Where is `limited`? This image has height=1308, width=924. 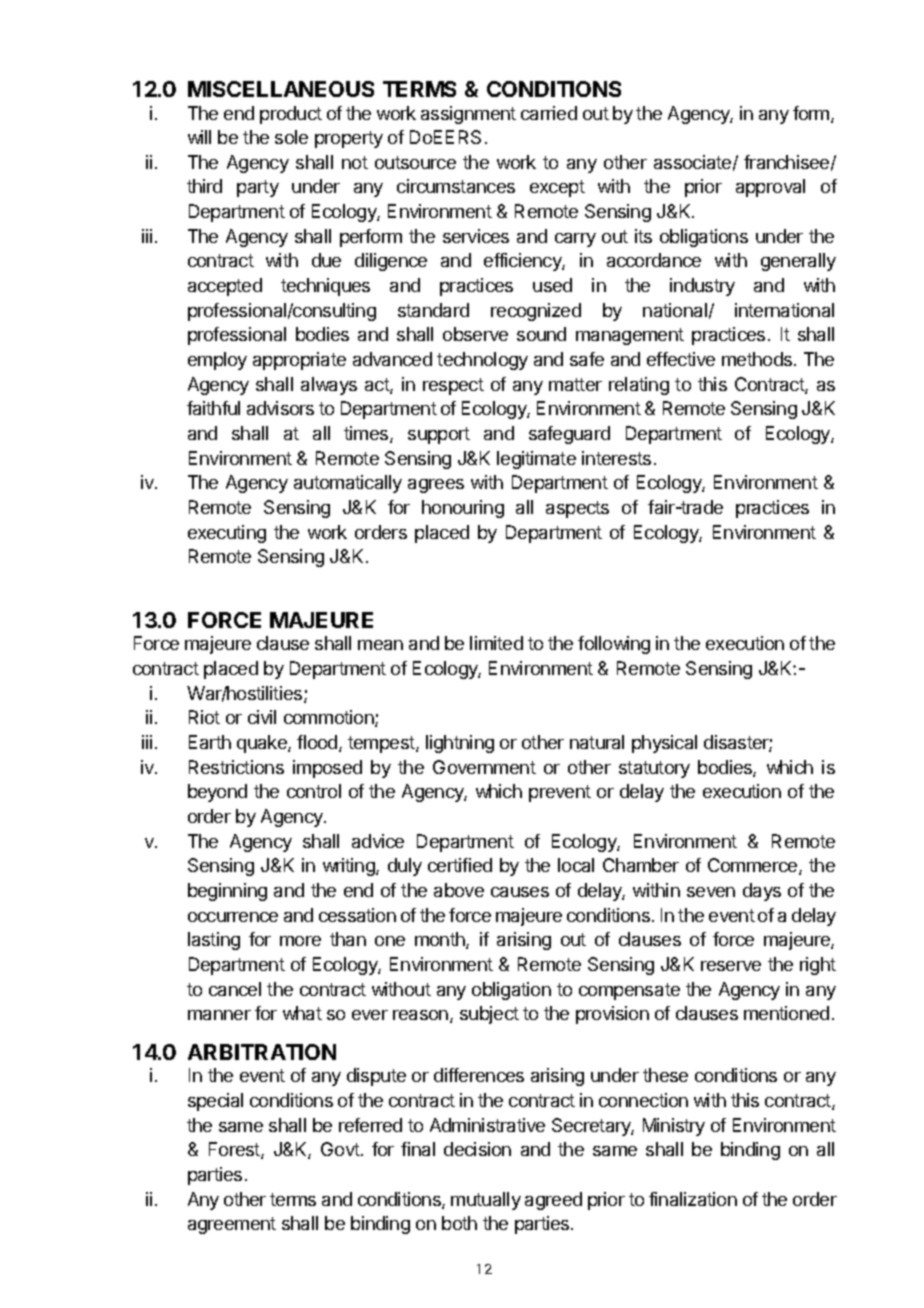 limited is located at coordinates (496, 643).
